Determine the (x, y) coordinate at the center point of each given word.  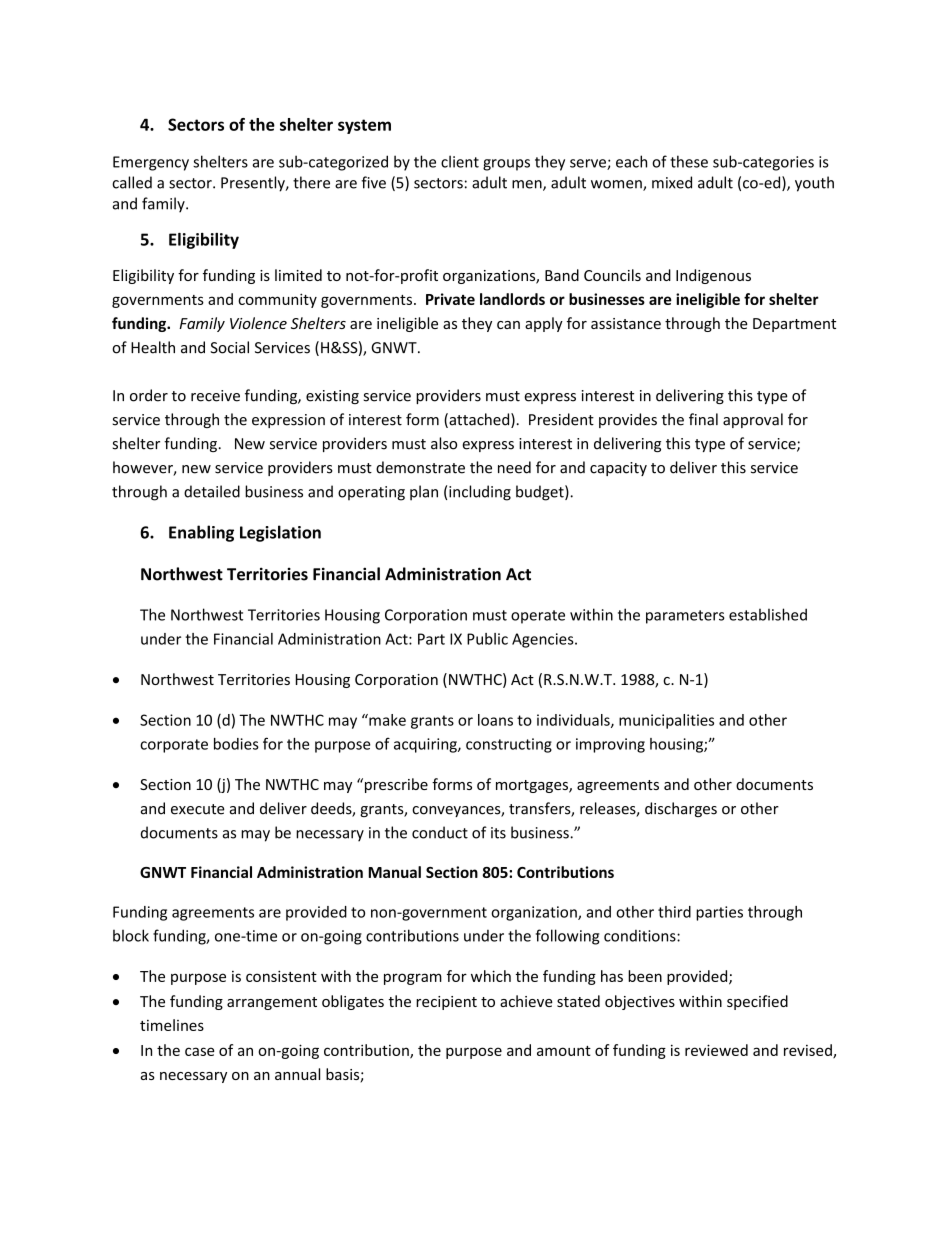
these (689, 161)
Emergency (151, 163)
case (200, 1051)
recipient (446, 1003)
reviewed (716, 1050)
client (460, 161)
